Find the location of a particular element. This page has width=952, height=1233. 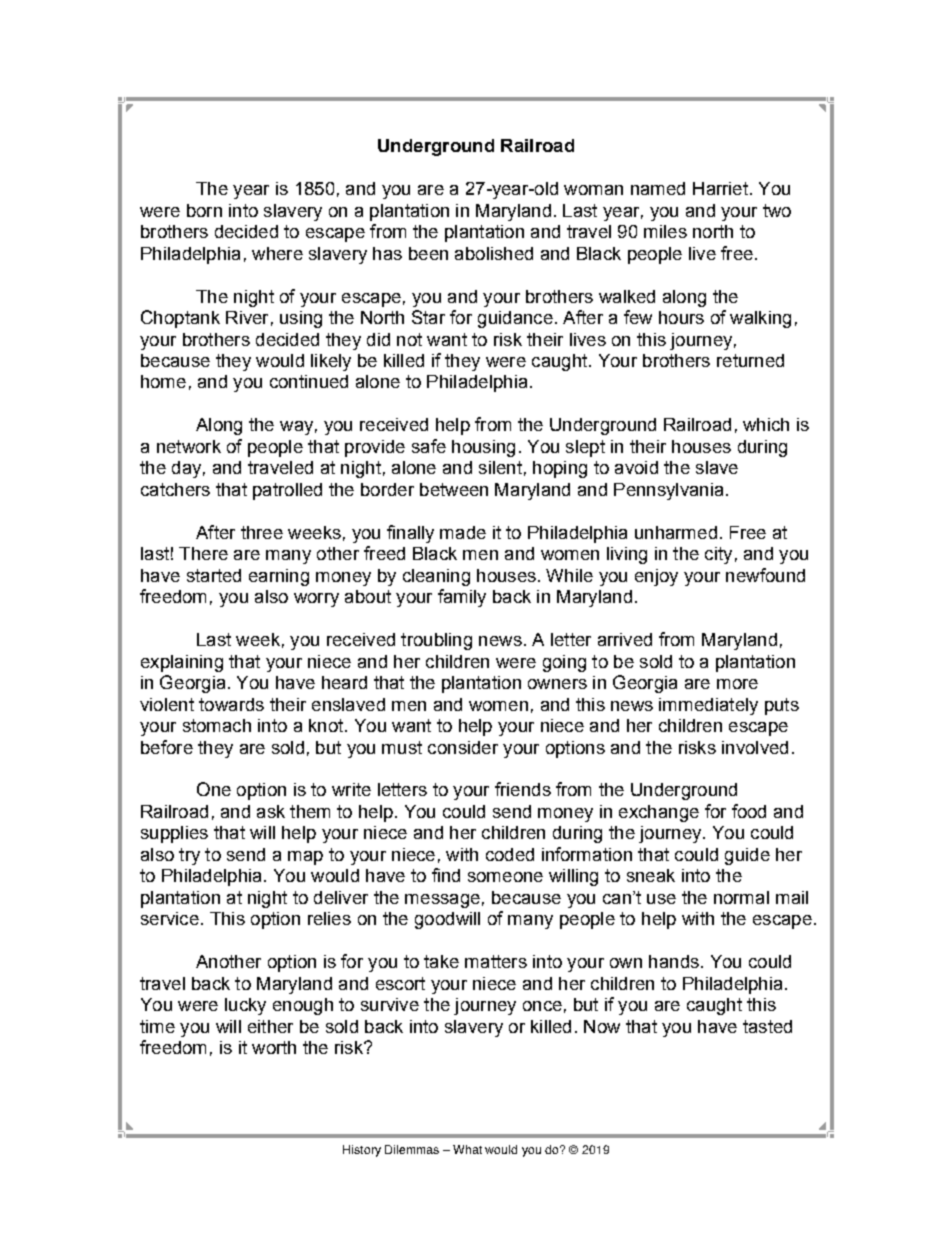

worth is located at coordinates (274, 1047).
